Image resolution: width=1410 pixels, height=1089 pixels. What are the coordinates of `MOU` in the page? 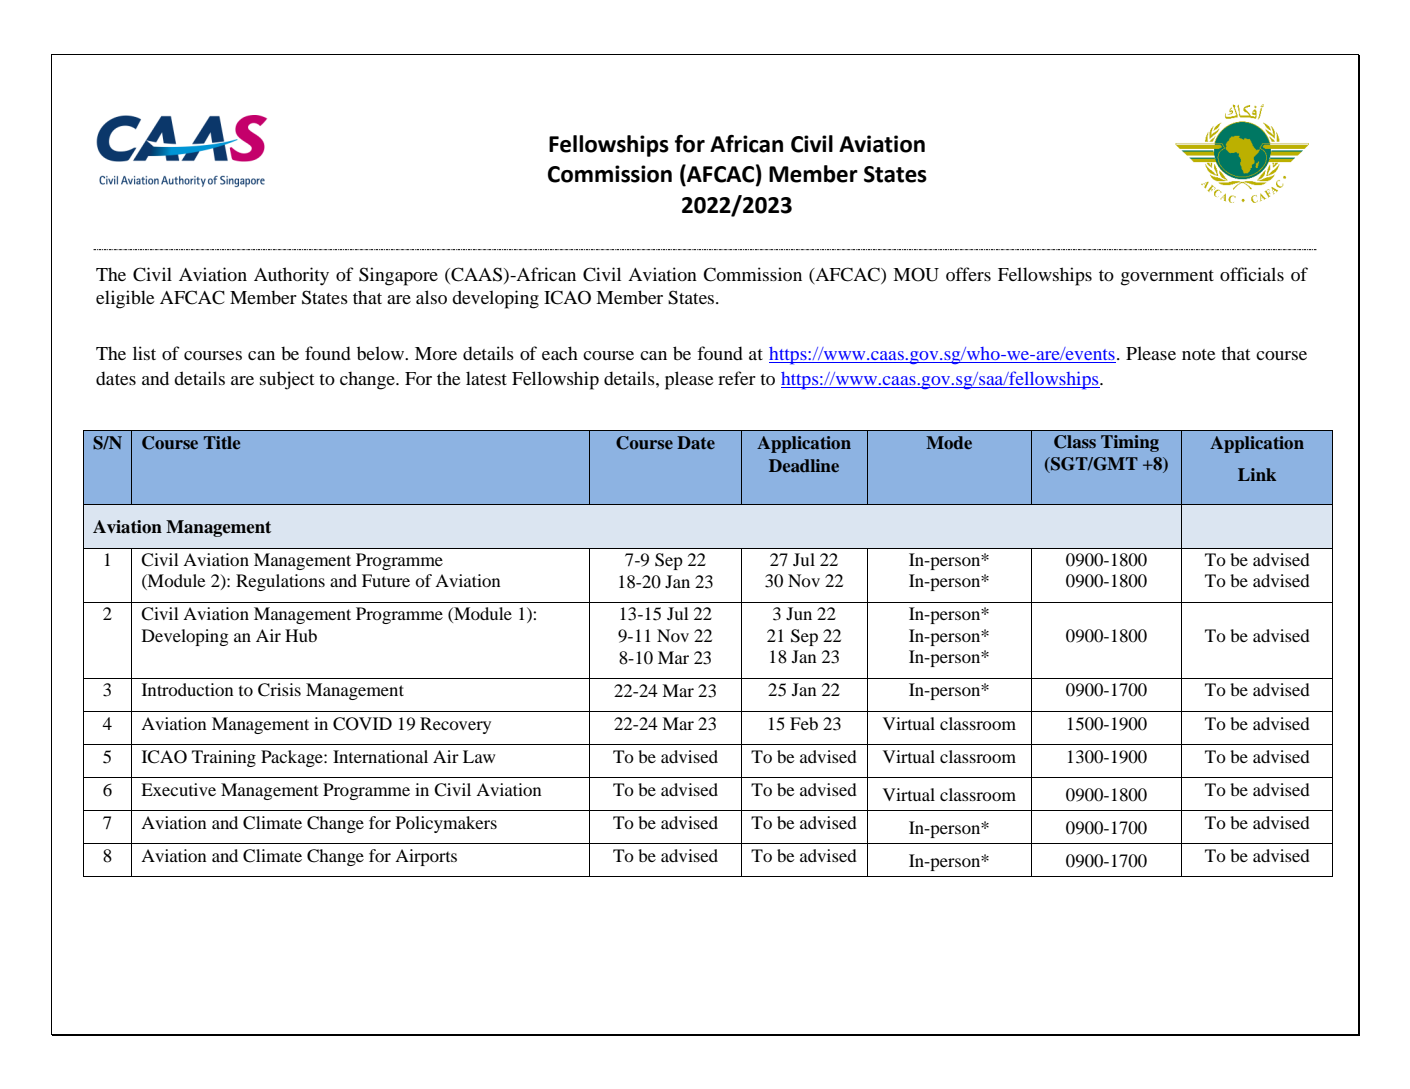 It's located at (916, 274).
